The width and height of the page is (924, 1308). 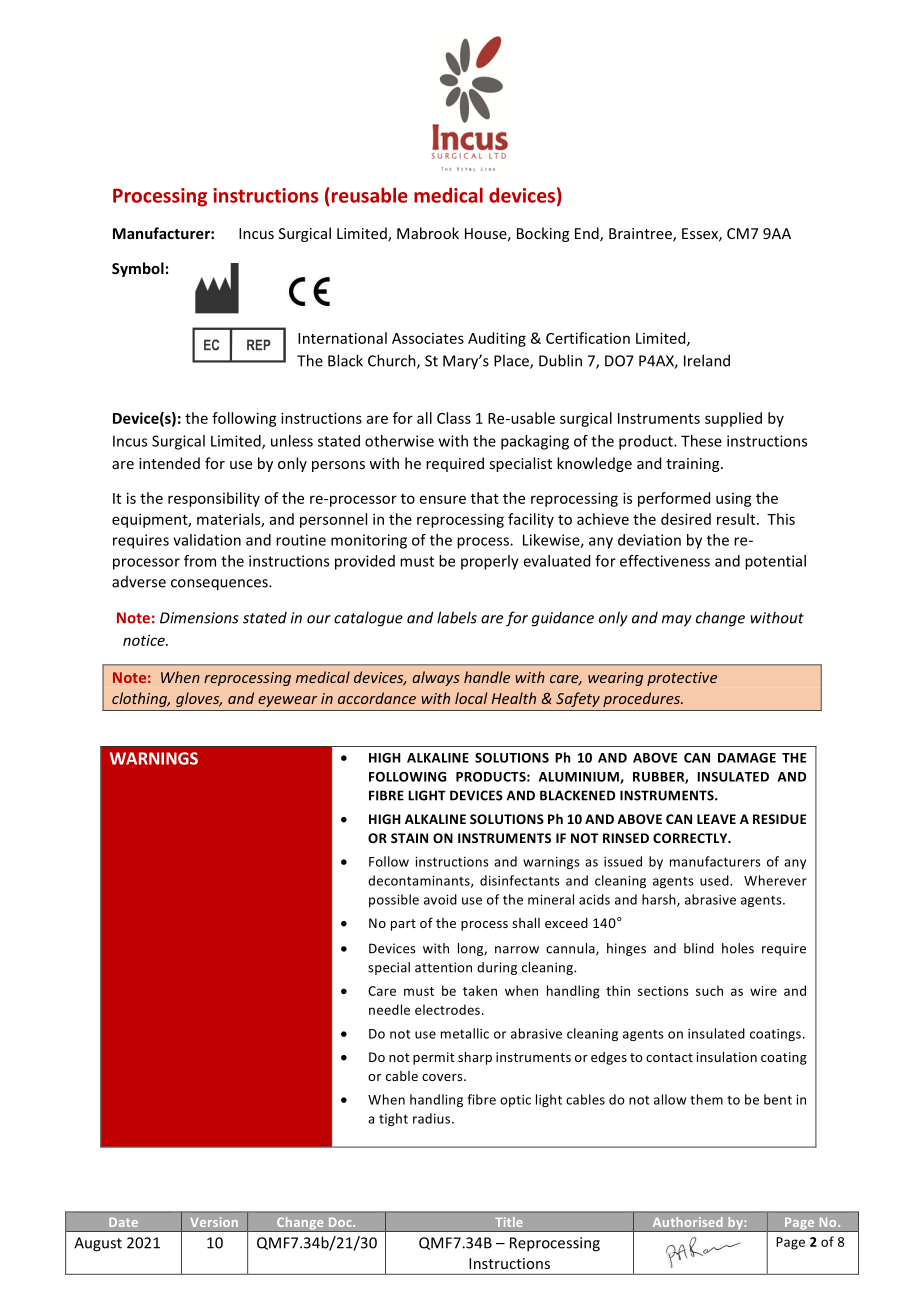 I want to click on gloves, so click(x=199, y=699).
